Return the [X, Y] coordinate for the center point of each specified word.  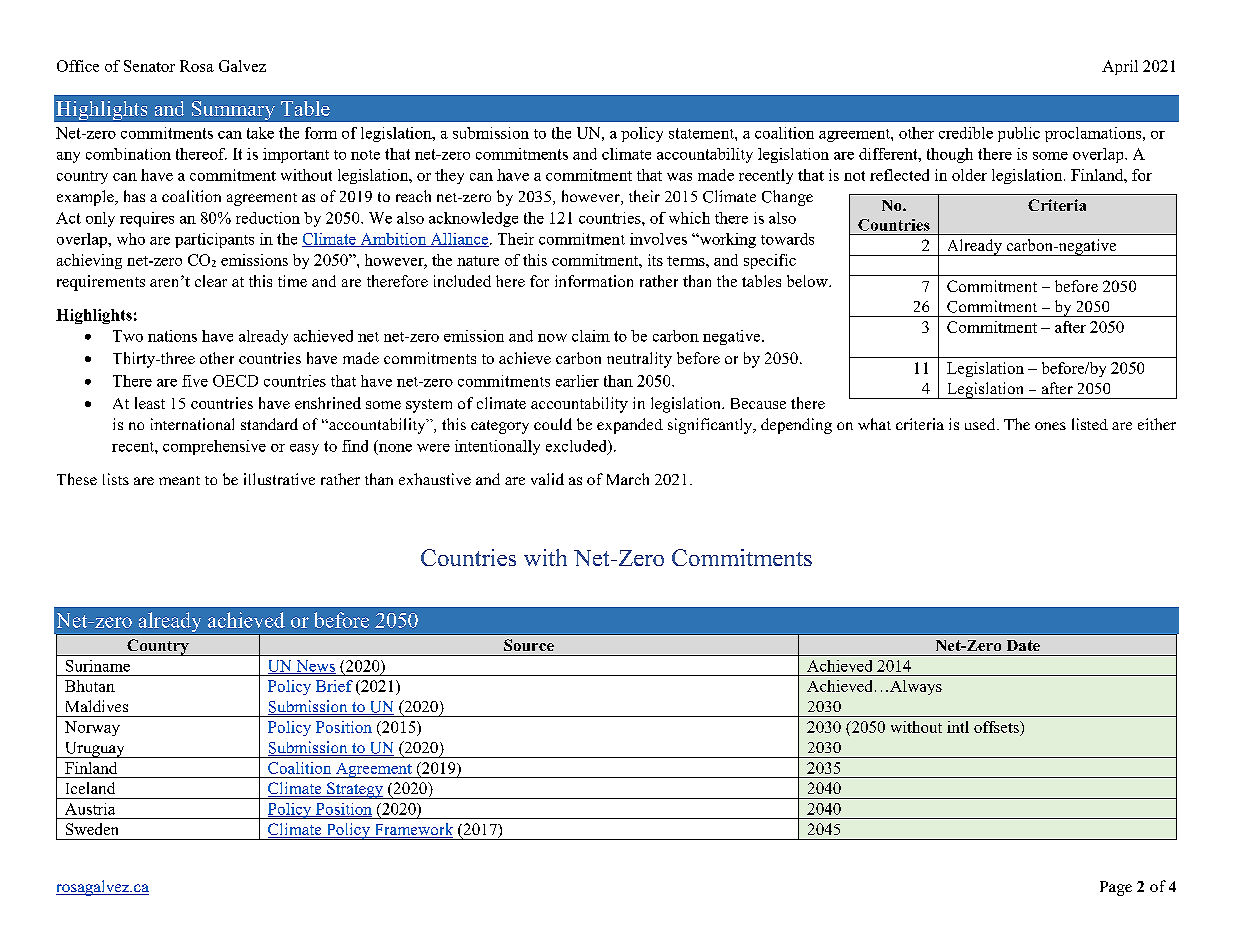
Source [529, 645]
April [1120, 67]
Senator [149, 66]
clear [211, 281]
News [315, 667]
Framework [412, 830]
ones [1050, 426]
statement [702, 133]
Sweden [92, 829]
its [655, 260]
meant [179, 480]
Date [1023, 645]
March [628, 479]
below [808, 281]
